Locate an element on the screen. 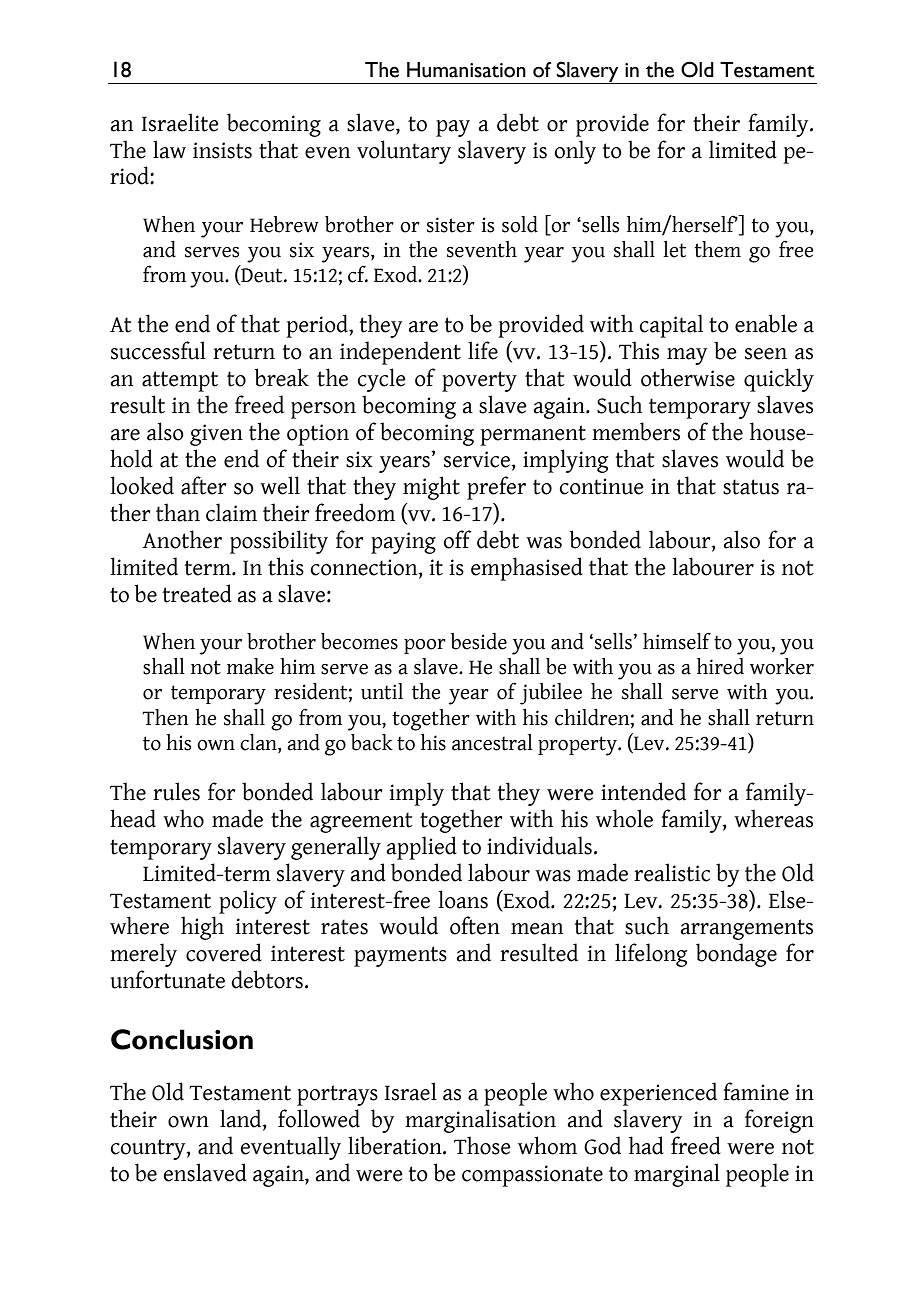 This screenshot has width=924, height=1308. applied is located at coordinates (422, 848).
